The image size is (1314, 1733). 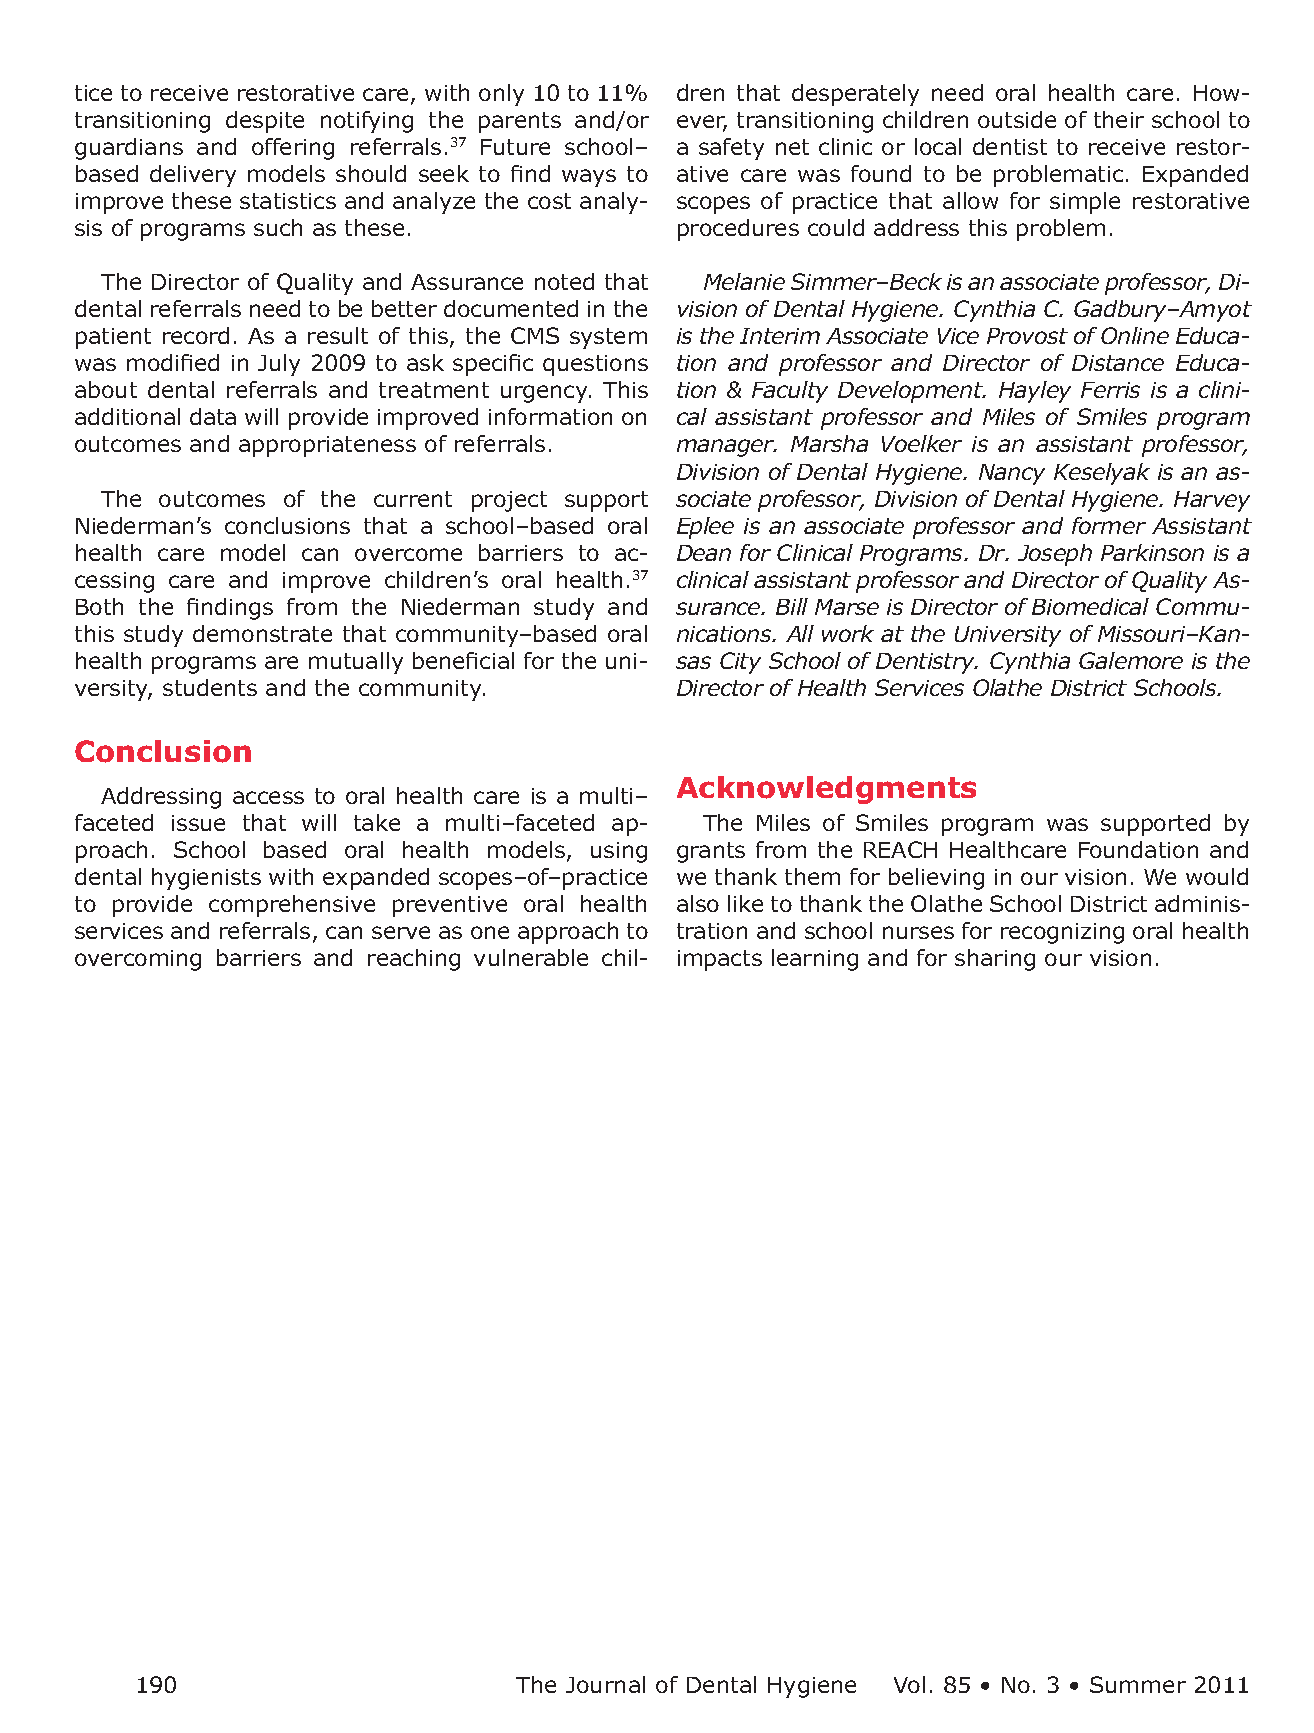 I want to click on recognizing, so click(x=1062, y=933).
